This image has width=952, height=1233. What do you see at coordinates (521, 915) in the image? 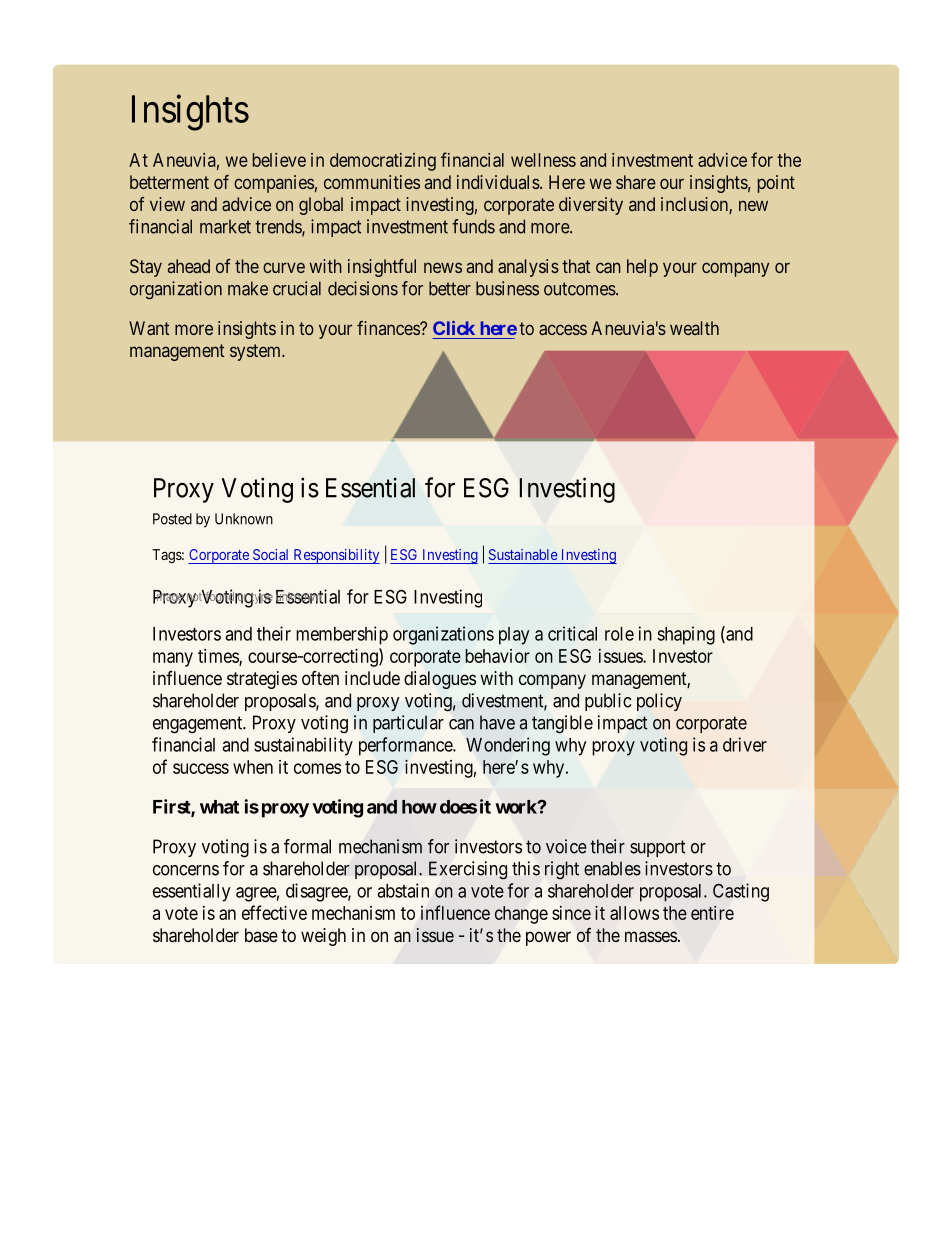
I see `change` at bounding box center [521, 915].
